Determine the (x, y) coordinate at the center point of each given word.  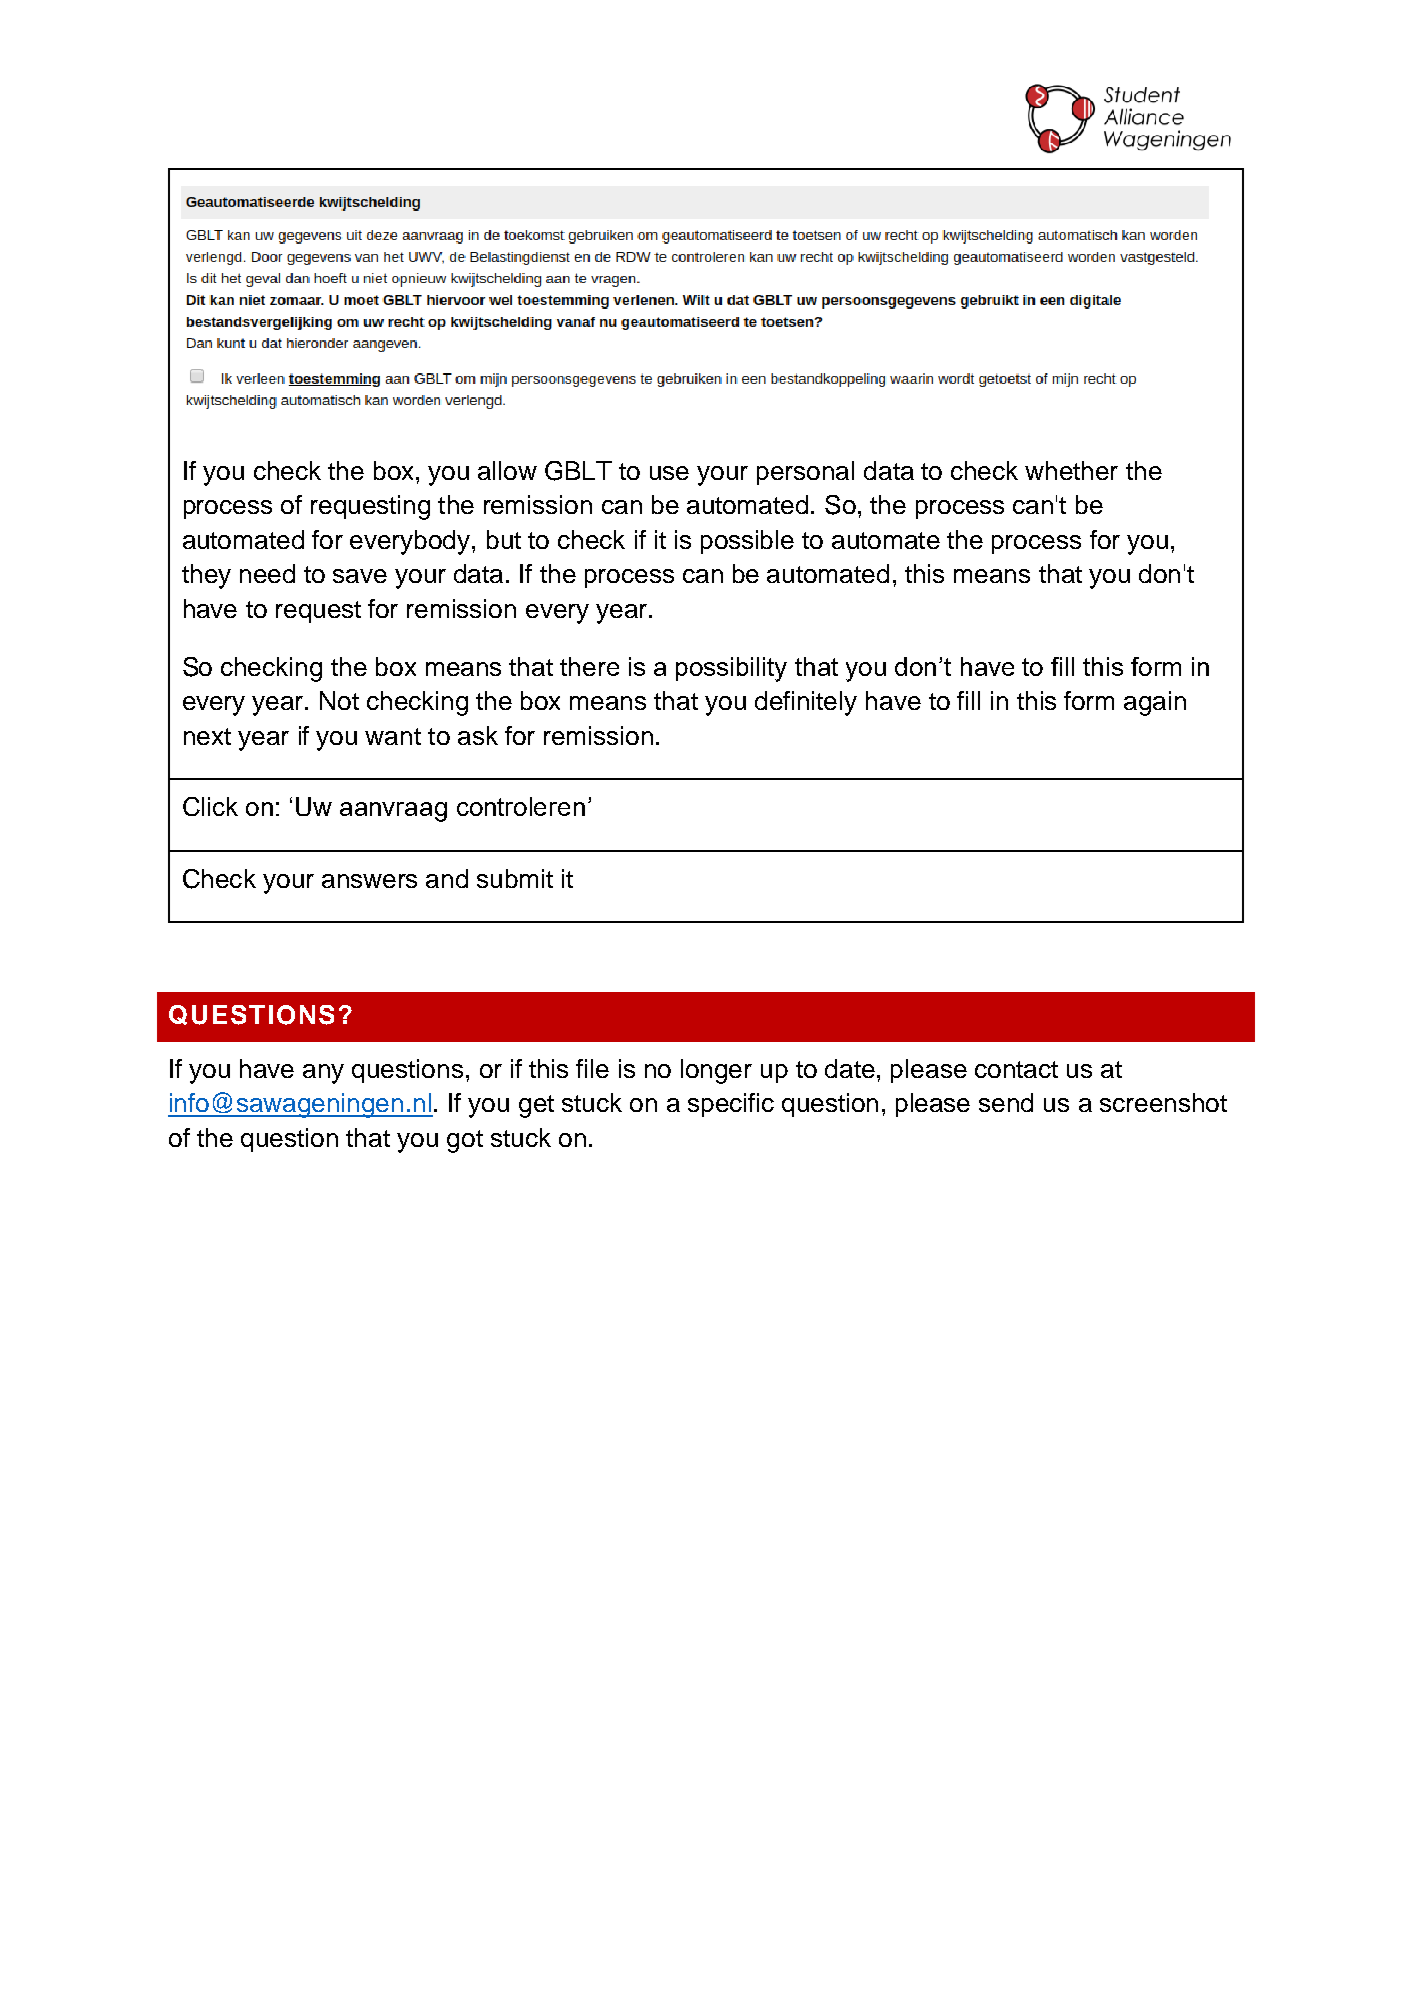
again (1155, 703)
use (669, 473)
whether (1071, 470)
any (323, 1074)
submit (515, 878)
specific (731, 1105)
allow (507, 470)
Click (210, 806)
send (1006, 1102)
